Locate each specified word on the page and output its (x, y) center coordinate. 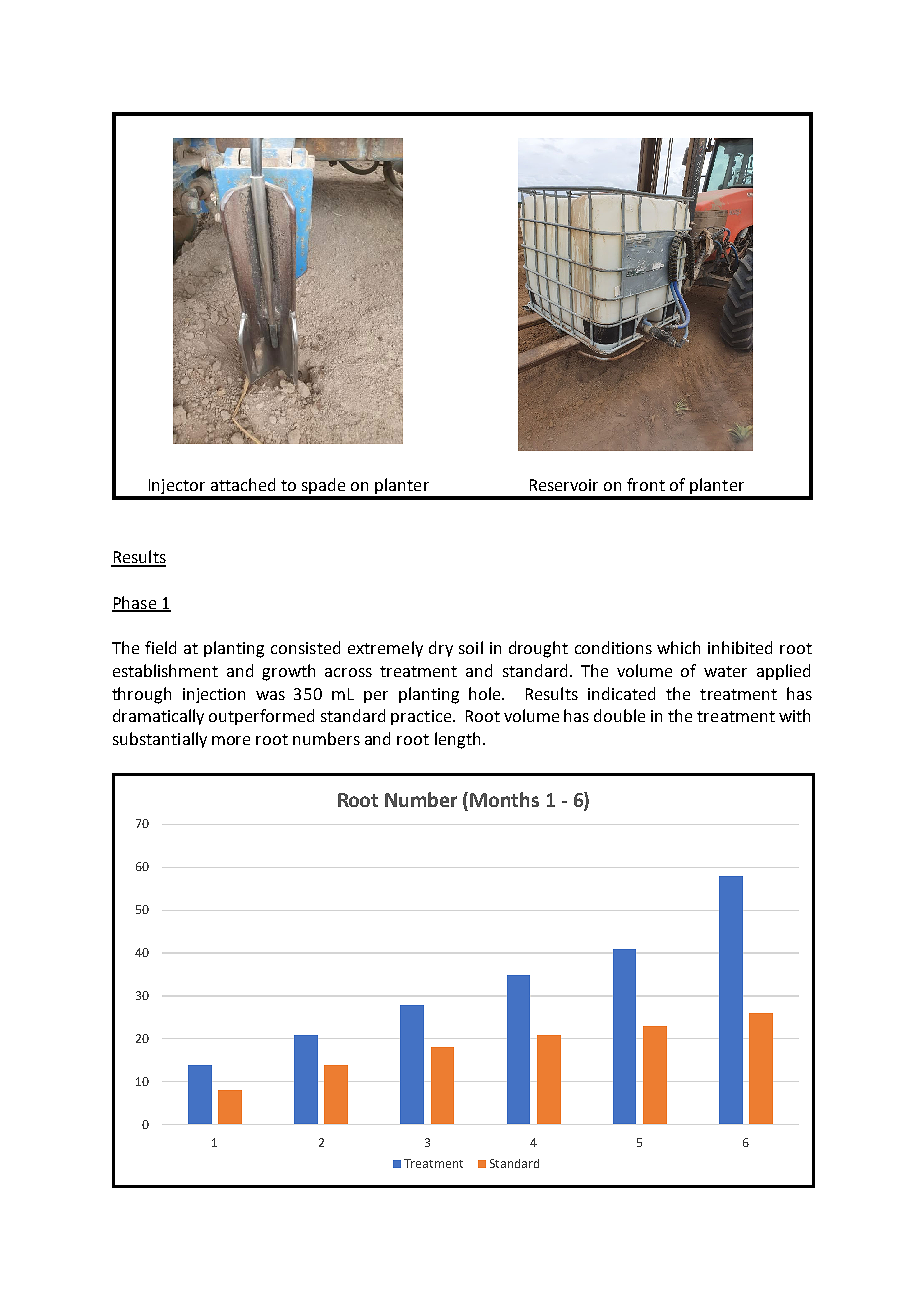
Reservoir (564, 485)
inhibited (740, 647)
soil (471, 647)
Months (504, 799)
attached (243, 484)
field (160, 647)
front (646, 484)
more (231, 740)
